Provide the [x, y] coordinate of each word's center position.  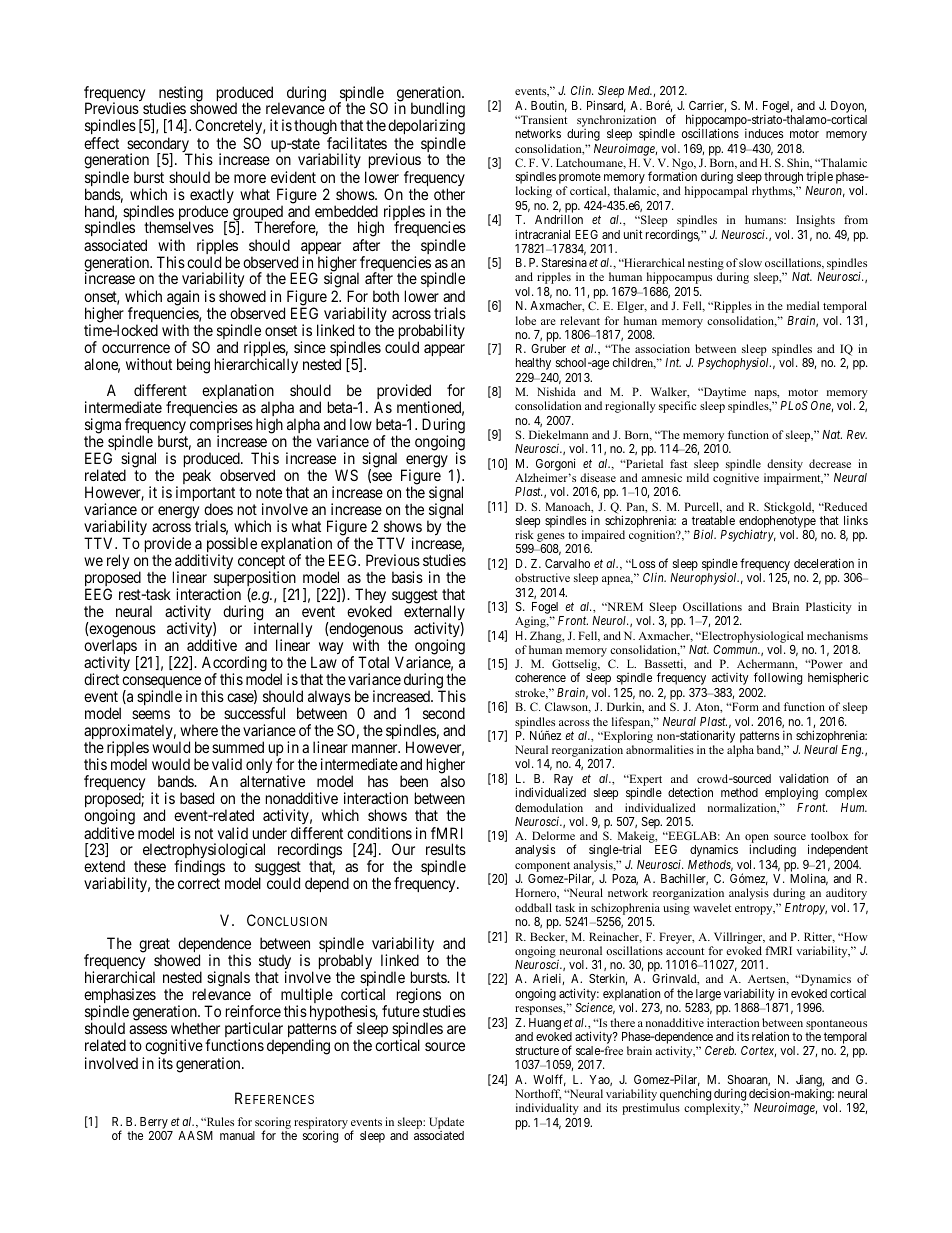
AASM [195, 1135]
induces [764, 133]
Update [446, 1123]
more [250, 178]
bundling [438, 111]
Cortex [758, 1051]
